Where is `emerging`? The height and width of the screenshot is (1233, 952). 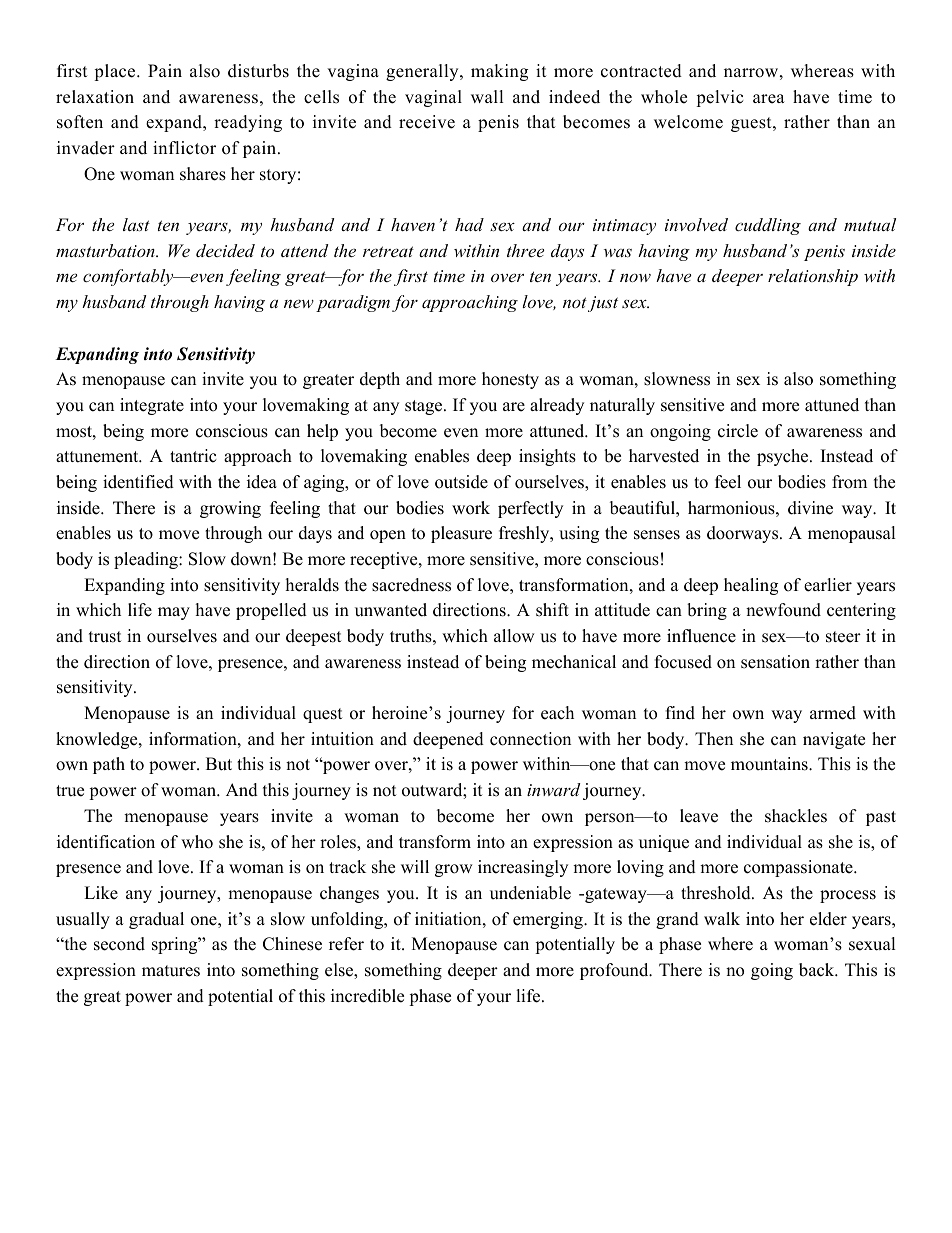
emerging is located at coordinates (549, 920).
